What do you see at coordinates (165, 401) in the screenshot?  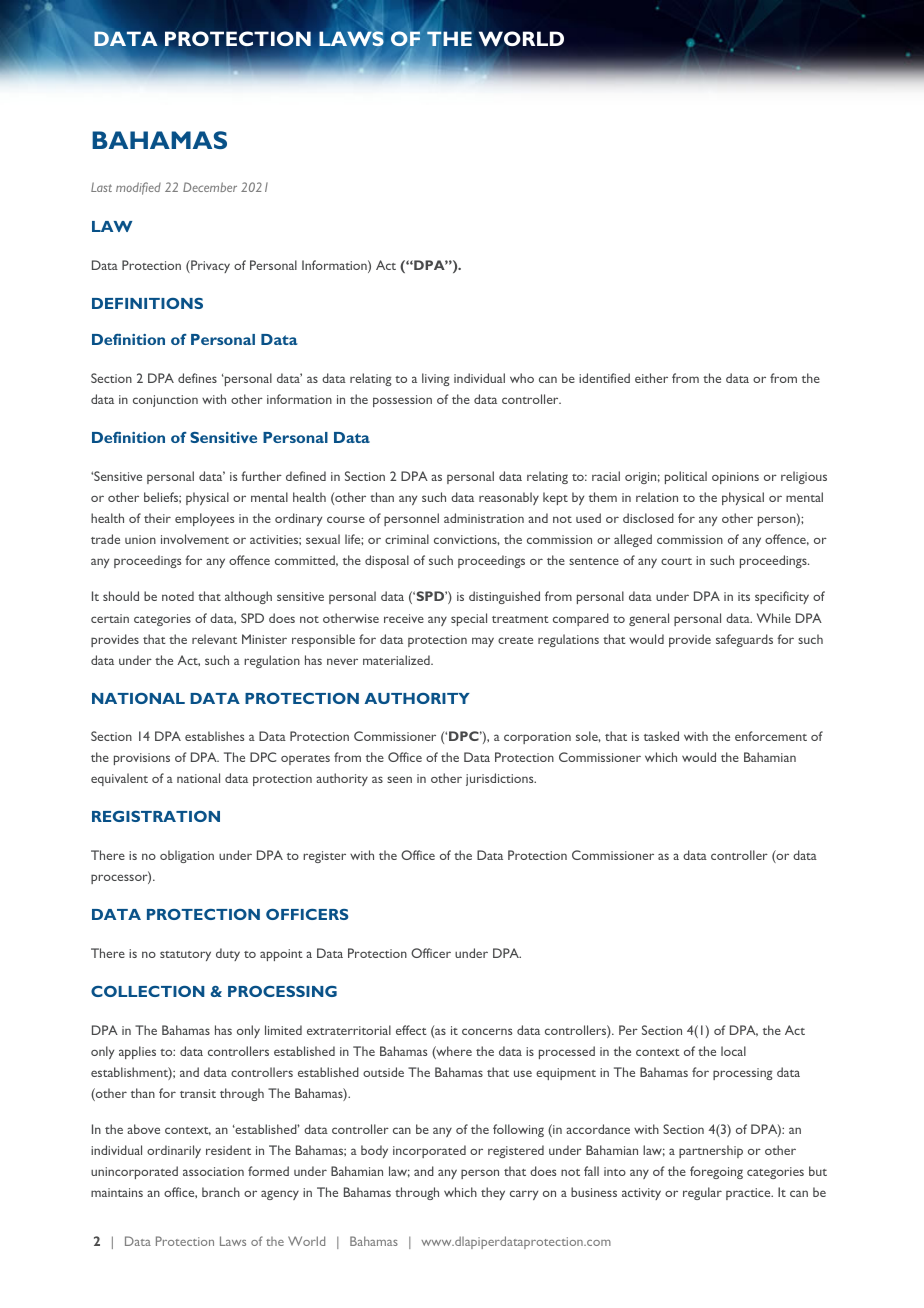 I see `conjunction` at bounding box center [165, 401].
